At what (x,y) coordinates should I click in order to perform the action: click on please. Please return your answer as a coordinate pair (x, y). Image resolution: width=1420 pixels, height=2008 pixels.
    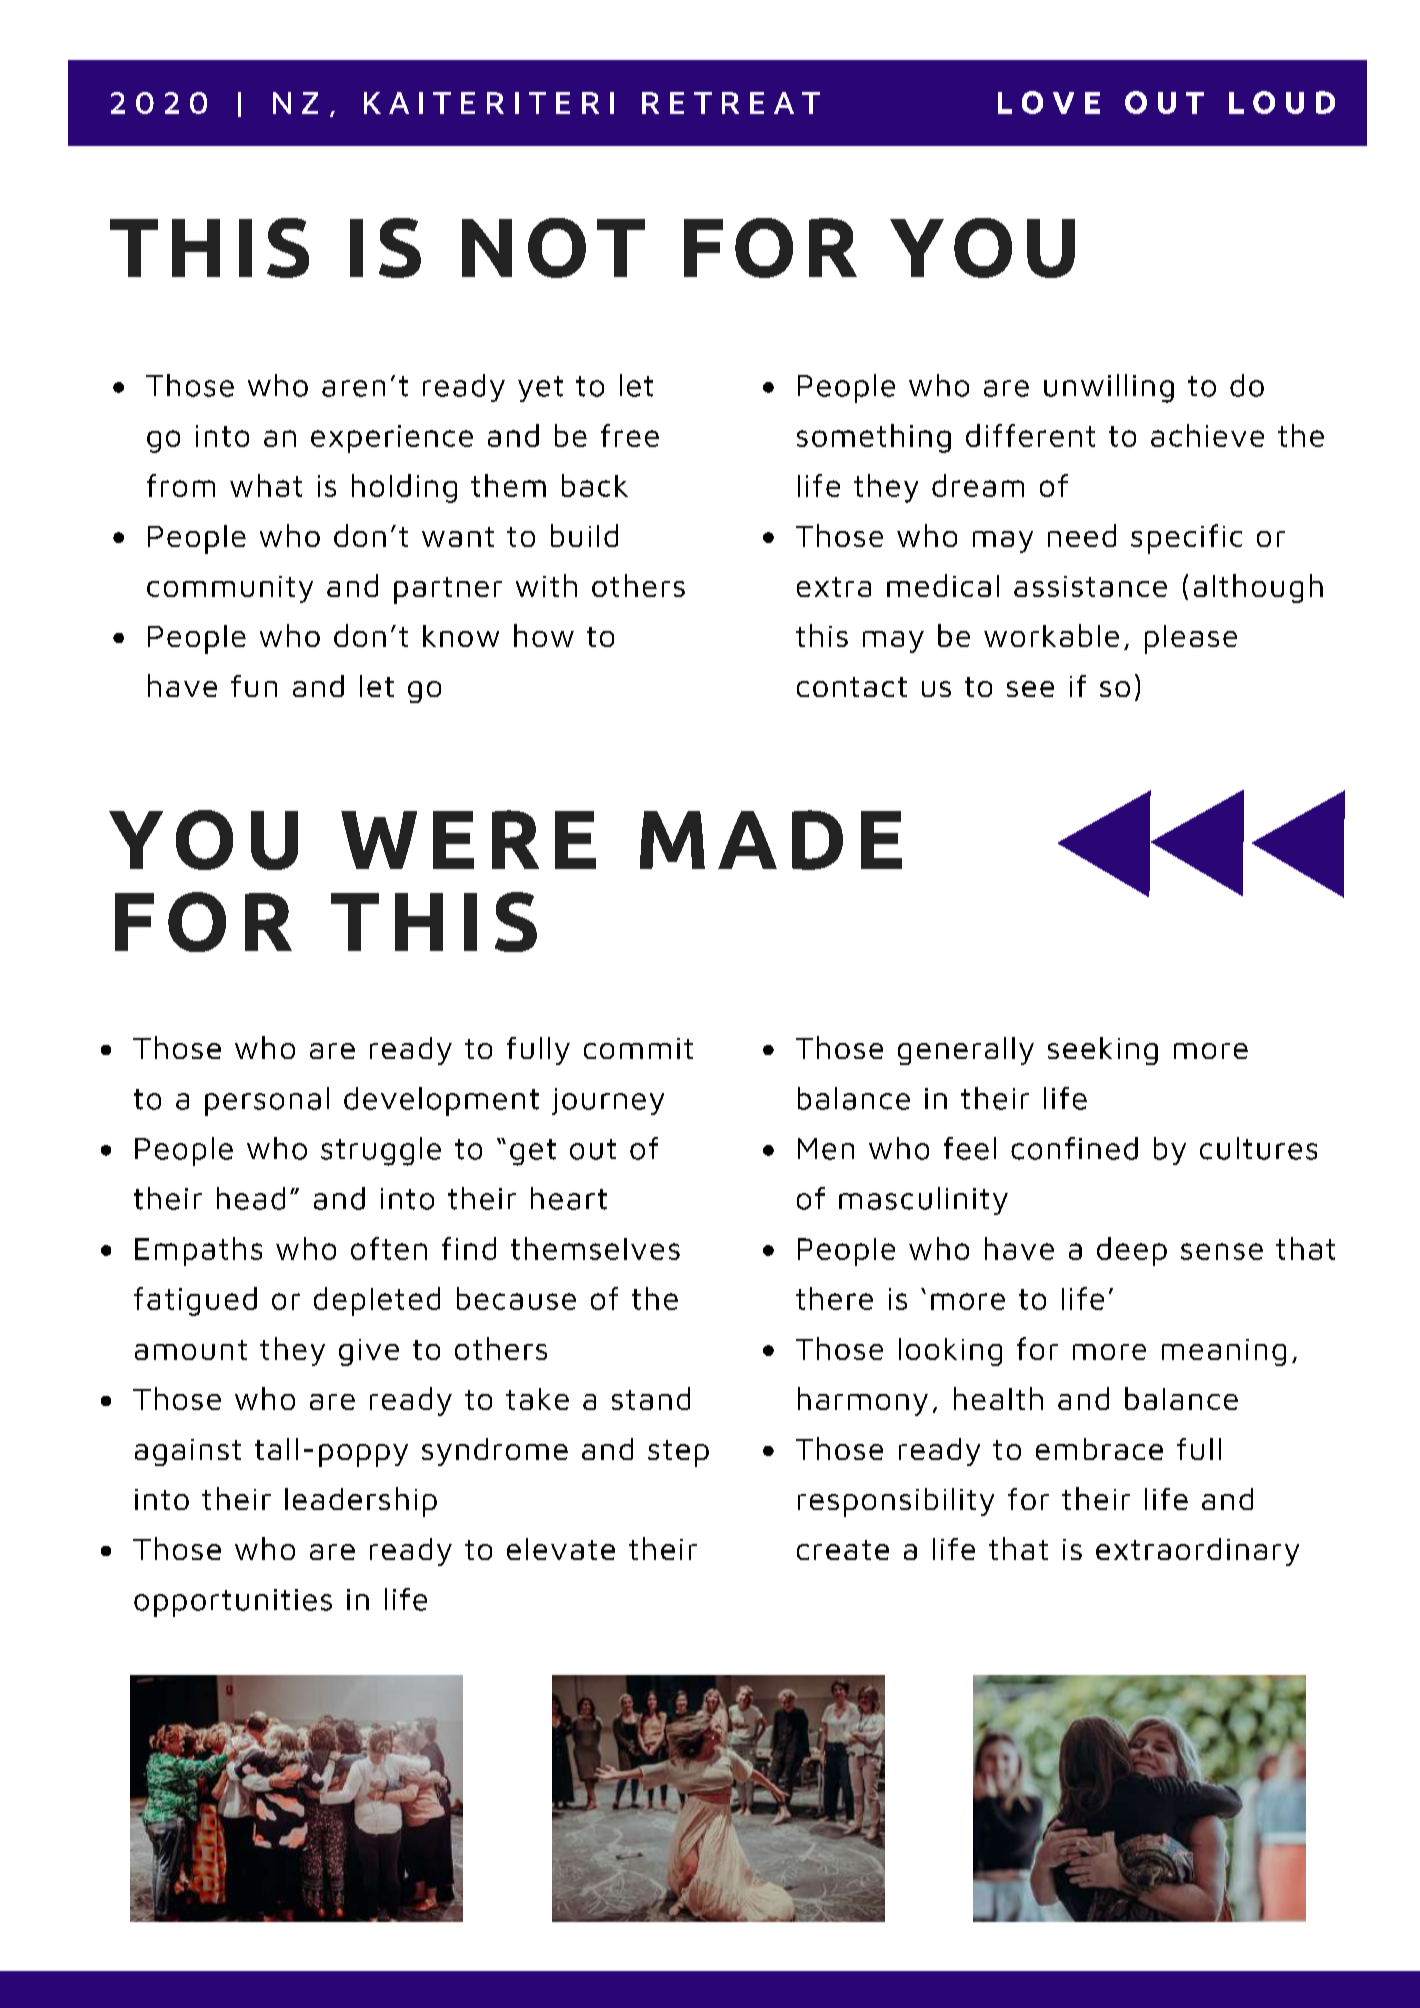
    Looking at the image, I should click on (1191, 639).
